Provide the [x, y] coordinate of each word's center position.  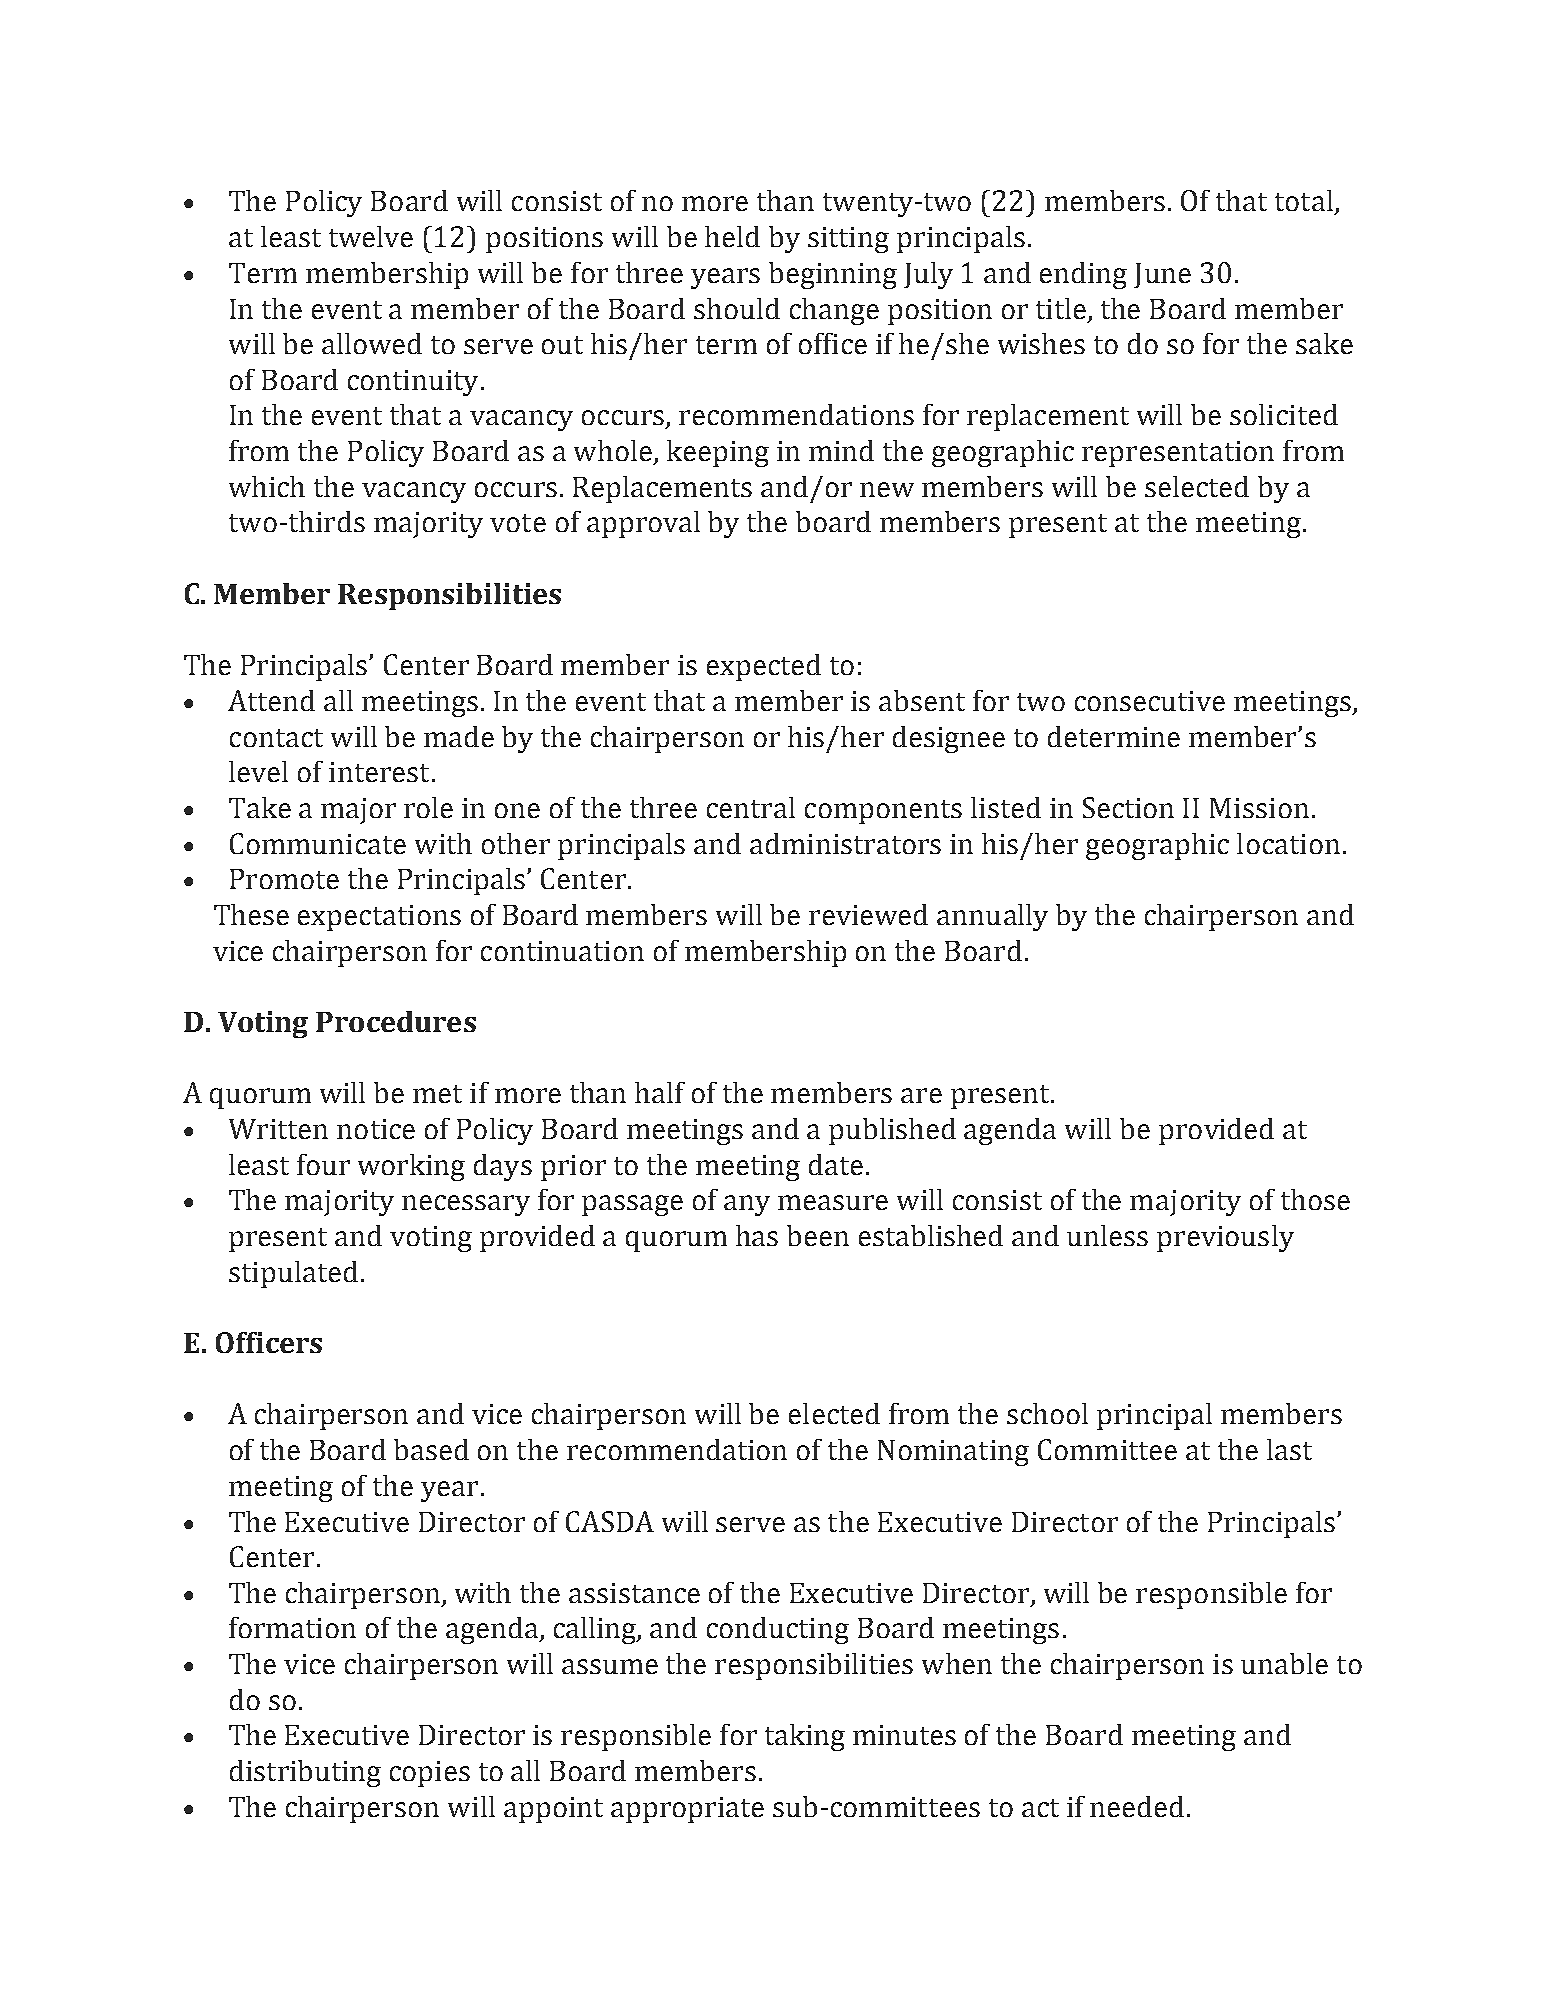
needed [1137, 1806]
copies [430, 1774]
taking [805, 1737]
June [1162, 275]
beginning [833, 275]
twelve [371, 236]
